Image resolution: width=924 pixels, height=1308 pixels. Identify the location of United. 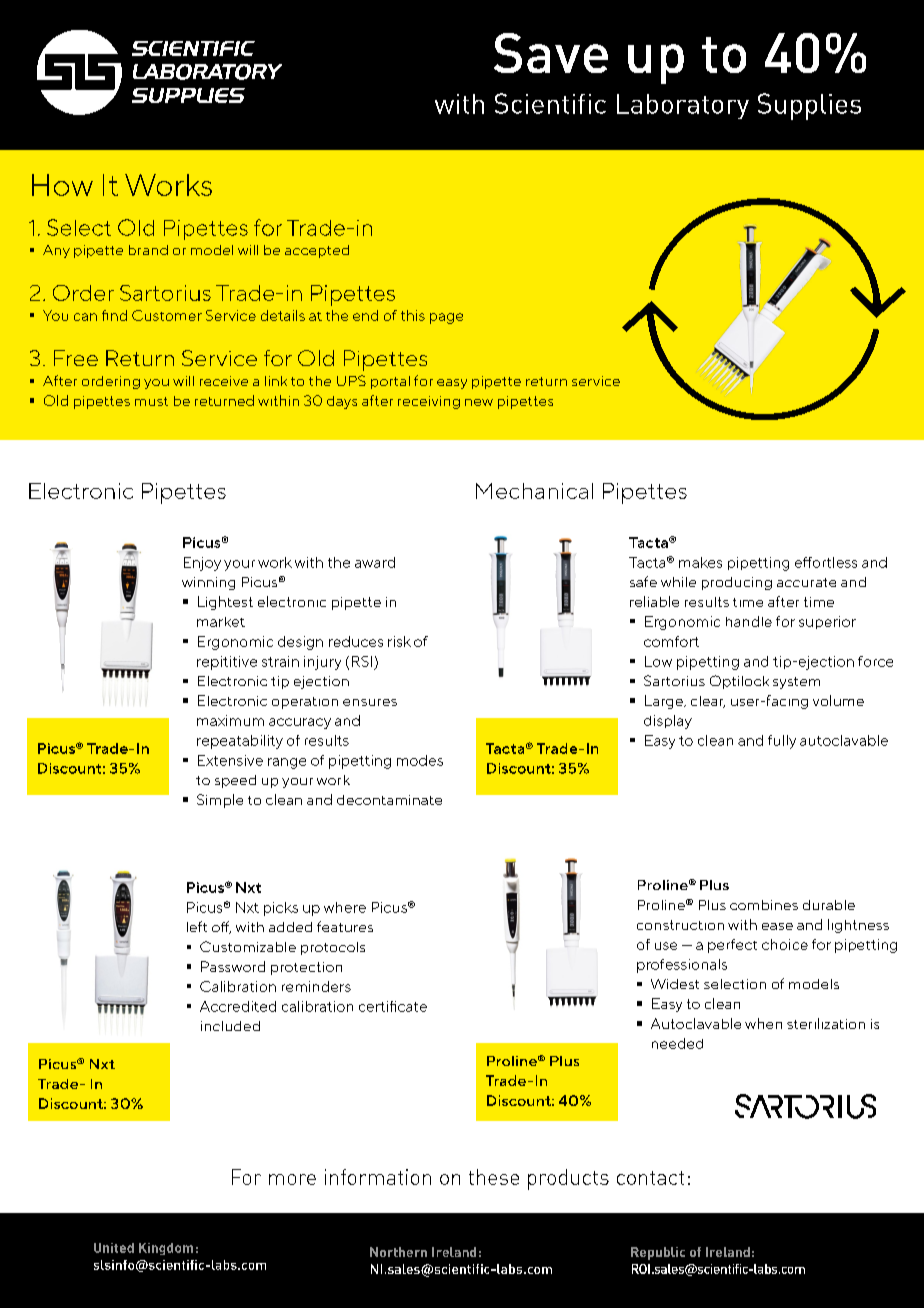
(114, 1248).
